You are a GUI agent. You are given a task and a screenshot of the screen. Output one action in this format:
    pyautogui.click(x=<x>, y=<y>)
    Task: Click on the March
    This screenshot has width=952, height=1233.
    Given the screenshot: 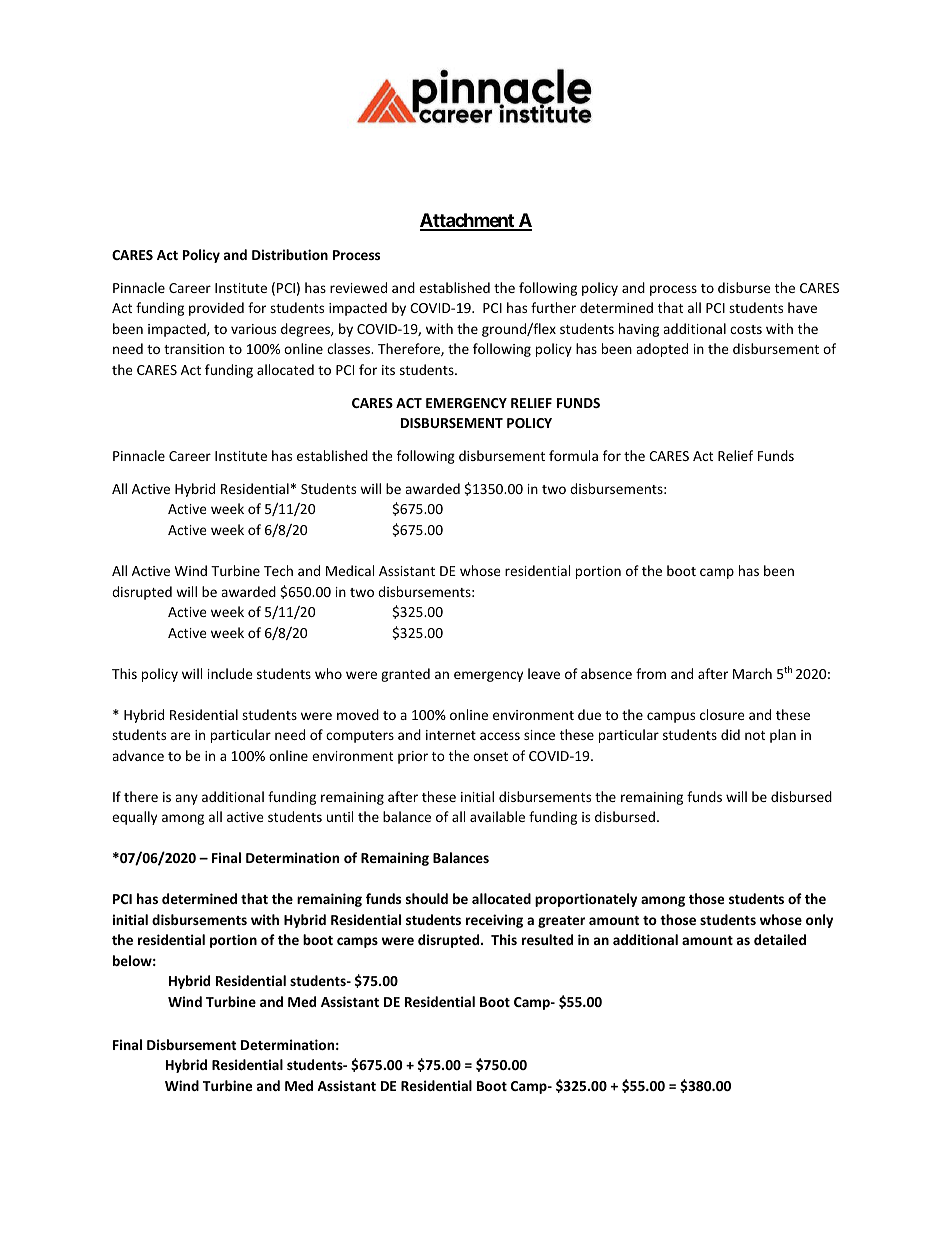 What is the action you would take?
    pyautogui.click(x=752, y=673)
